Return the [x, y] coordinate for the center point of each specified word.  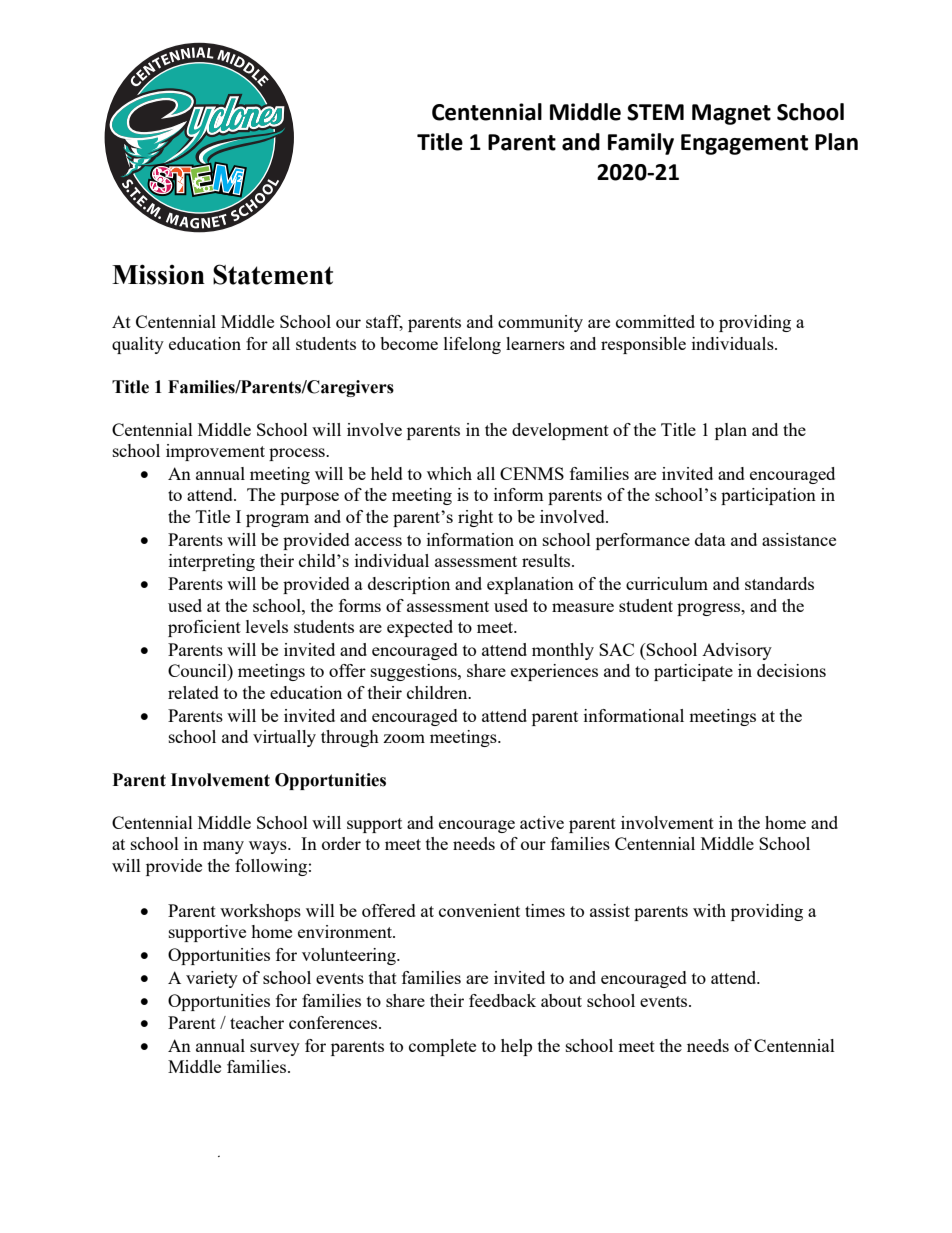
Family [641, 144]
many [223, 847]
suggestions [415, 672]
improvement [215, 452]
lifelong [472, 345]
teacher [257, 1022]
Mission [158, 274]
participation [768, 496]
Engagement [744, 144]
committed [655, 321]
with [709, 910]
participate [693, 672]
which [449, 473]
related [193, 692]
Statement [273, 274]
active [542, 822]
